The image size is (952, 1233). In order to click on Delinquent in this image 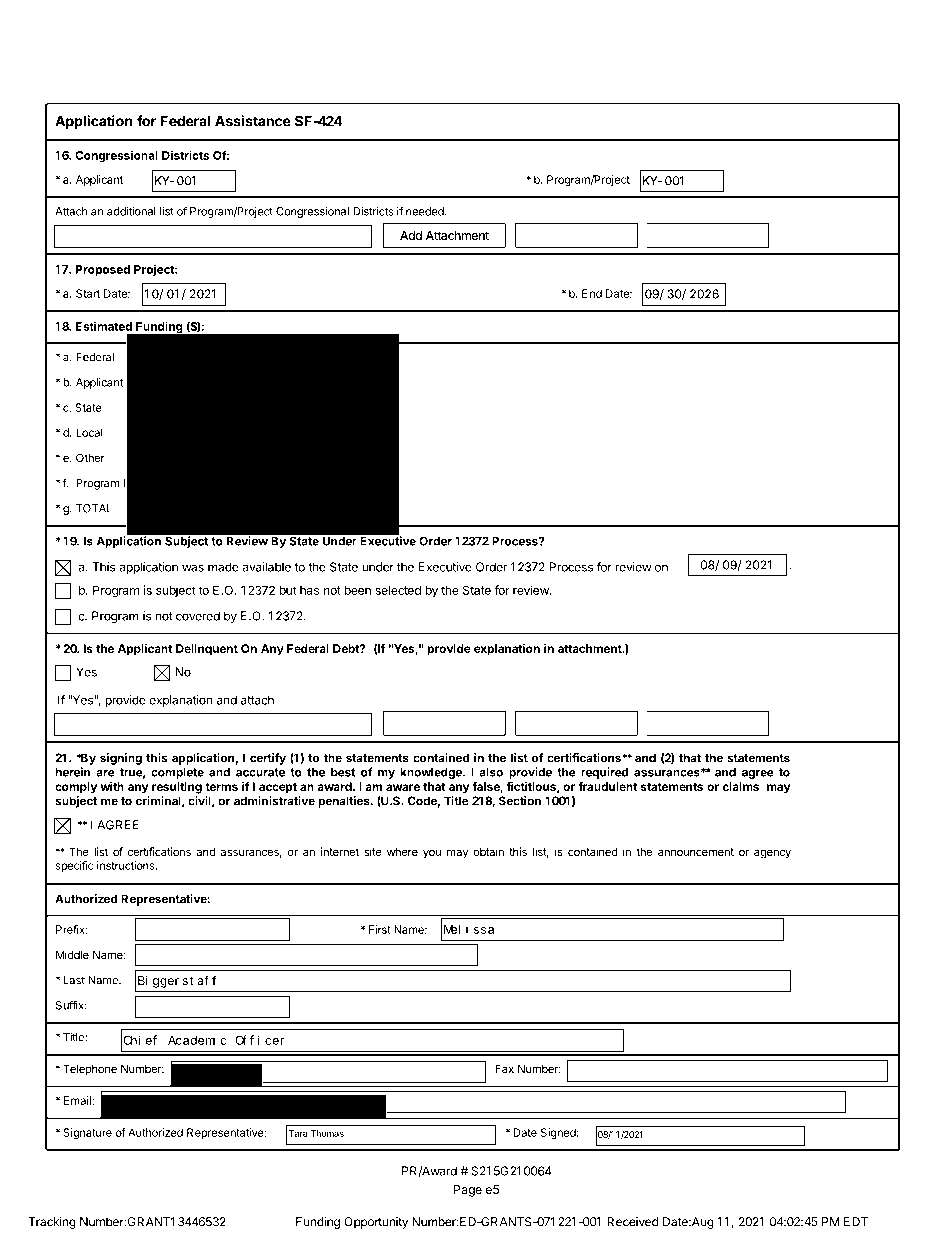, I will do `click(207, 650)`.
